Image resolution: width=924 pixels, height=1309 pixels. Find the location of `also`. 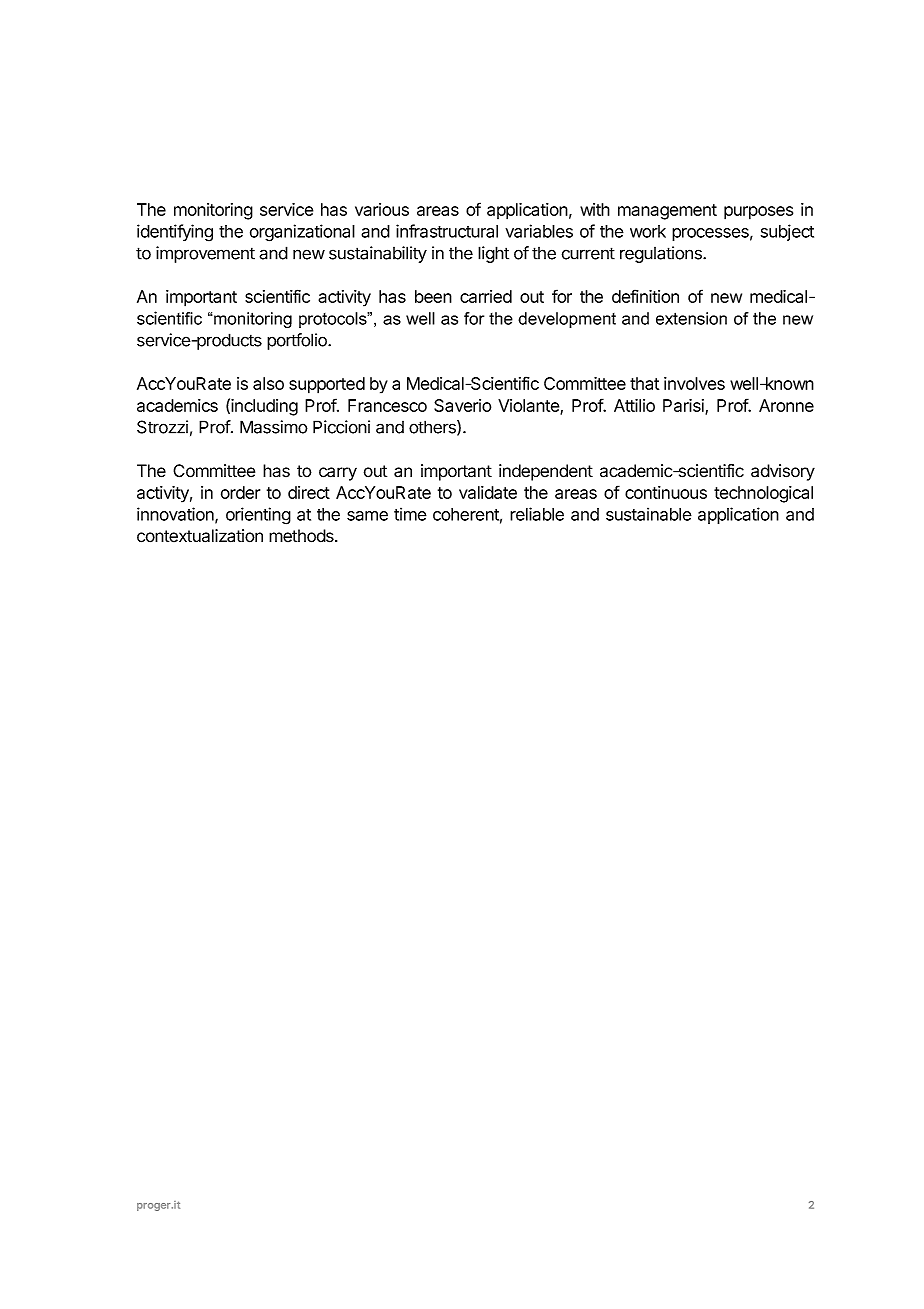

also is located at coordinates (268, 383).
